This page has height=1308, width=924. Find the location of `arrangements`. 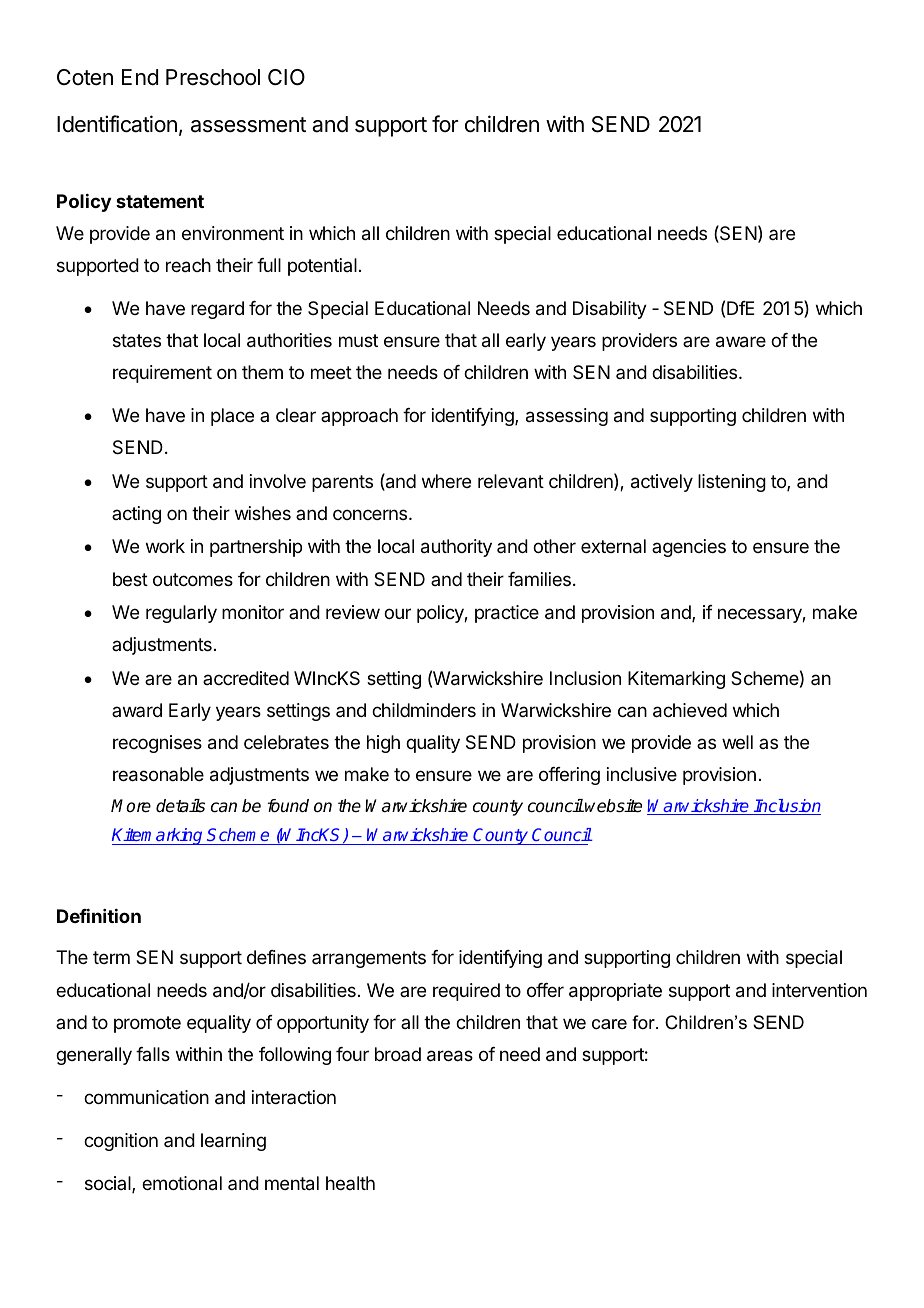

arrangements is located at coordinates (369, 959).
